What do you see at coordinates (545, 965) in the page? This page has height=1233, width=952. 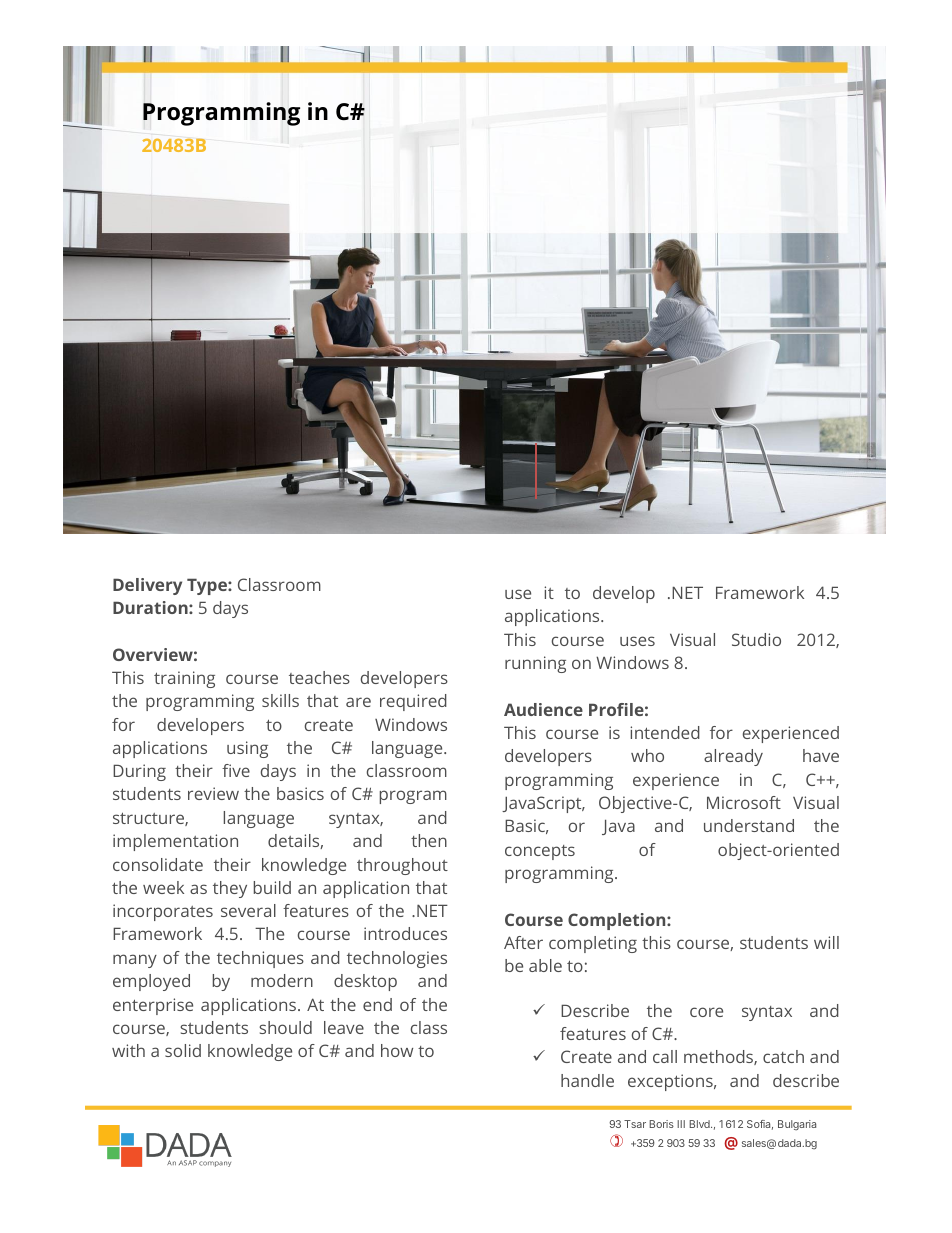 I see `able` at bounding box center [545, 965].
